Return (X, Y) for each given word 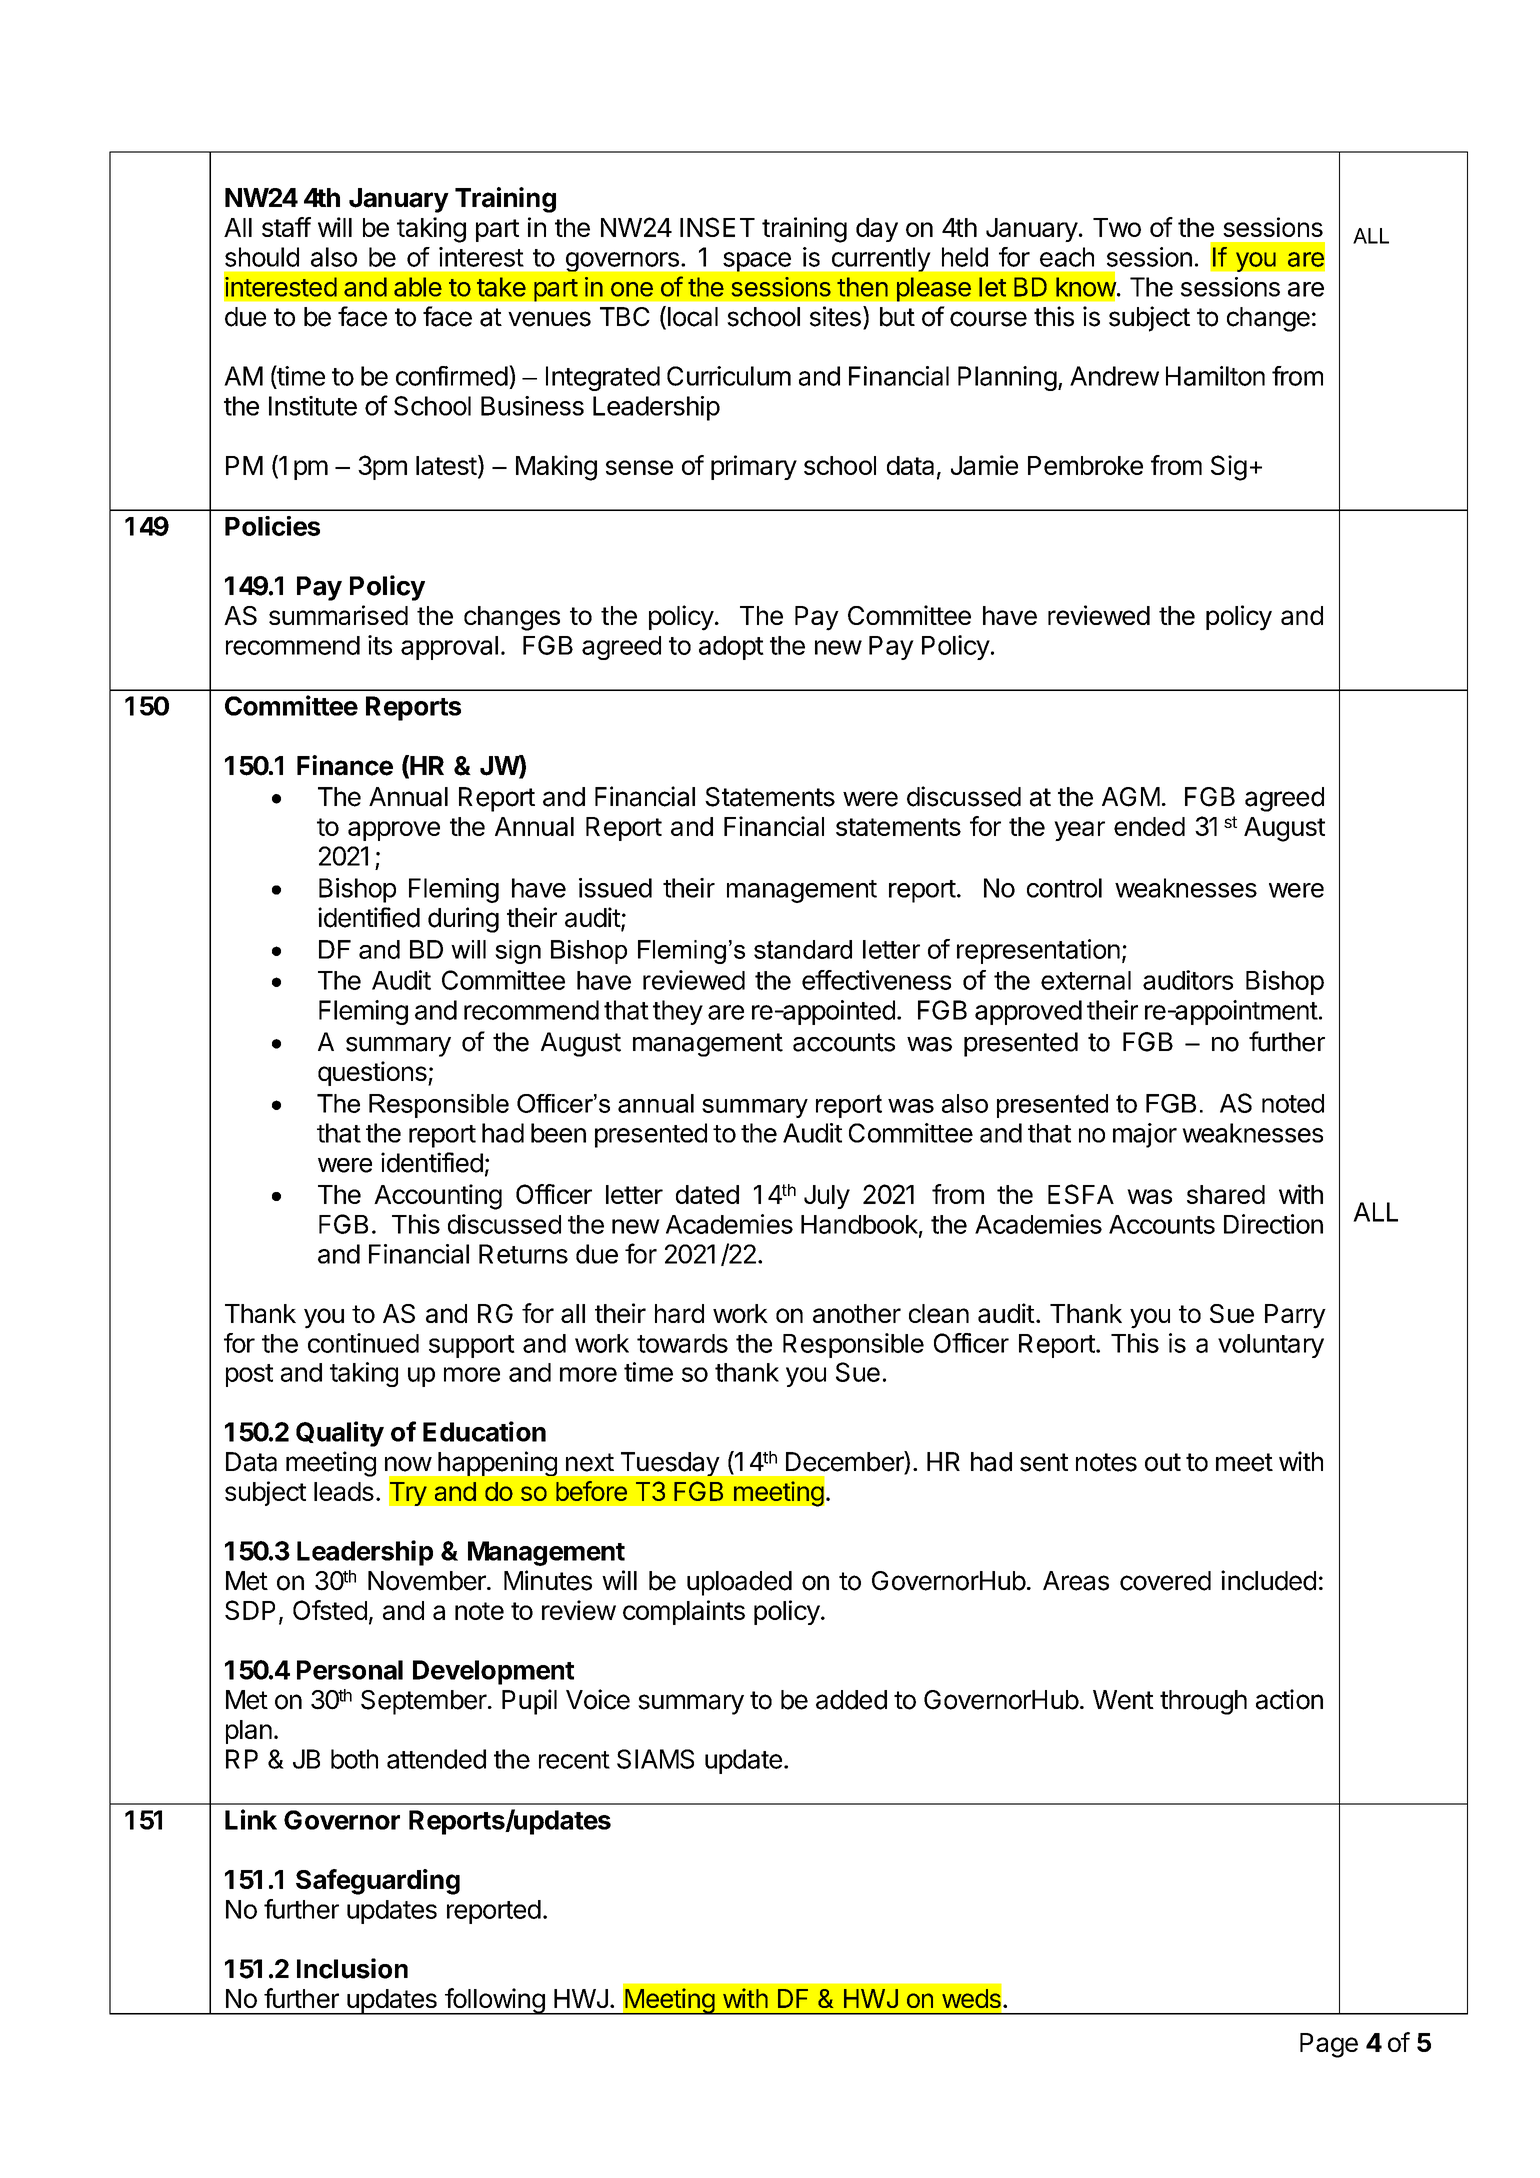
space (757, 262)
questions (373, 1073)
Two (1117, 227)
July (827, 1197)
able (418, 287)
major (1145, 1135)
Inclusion (352, 1968)
